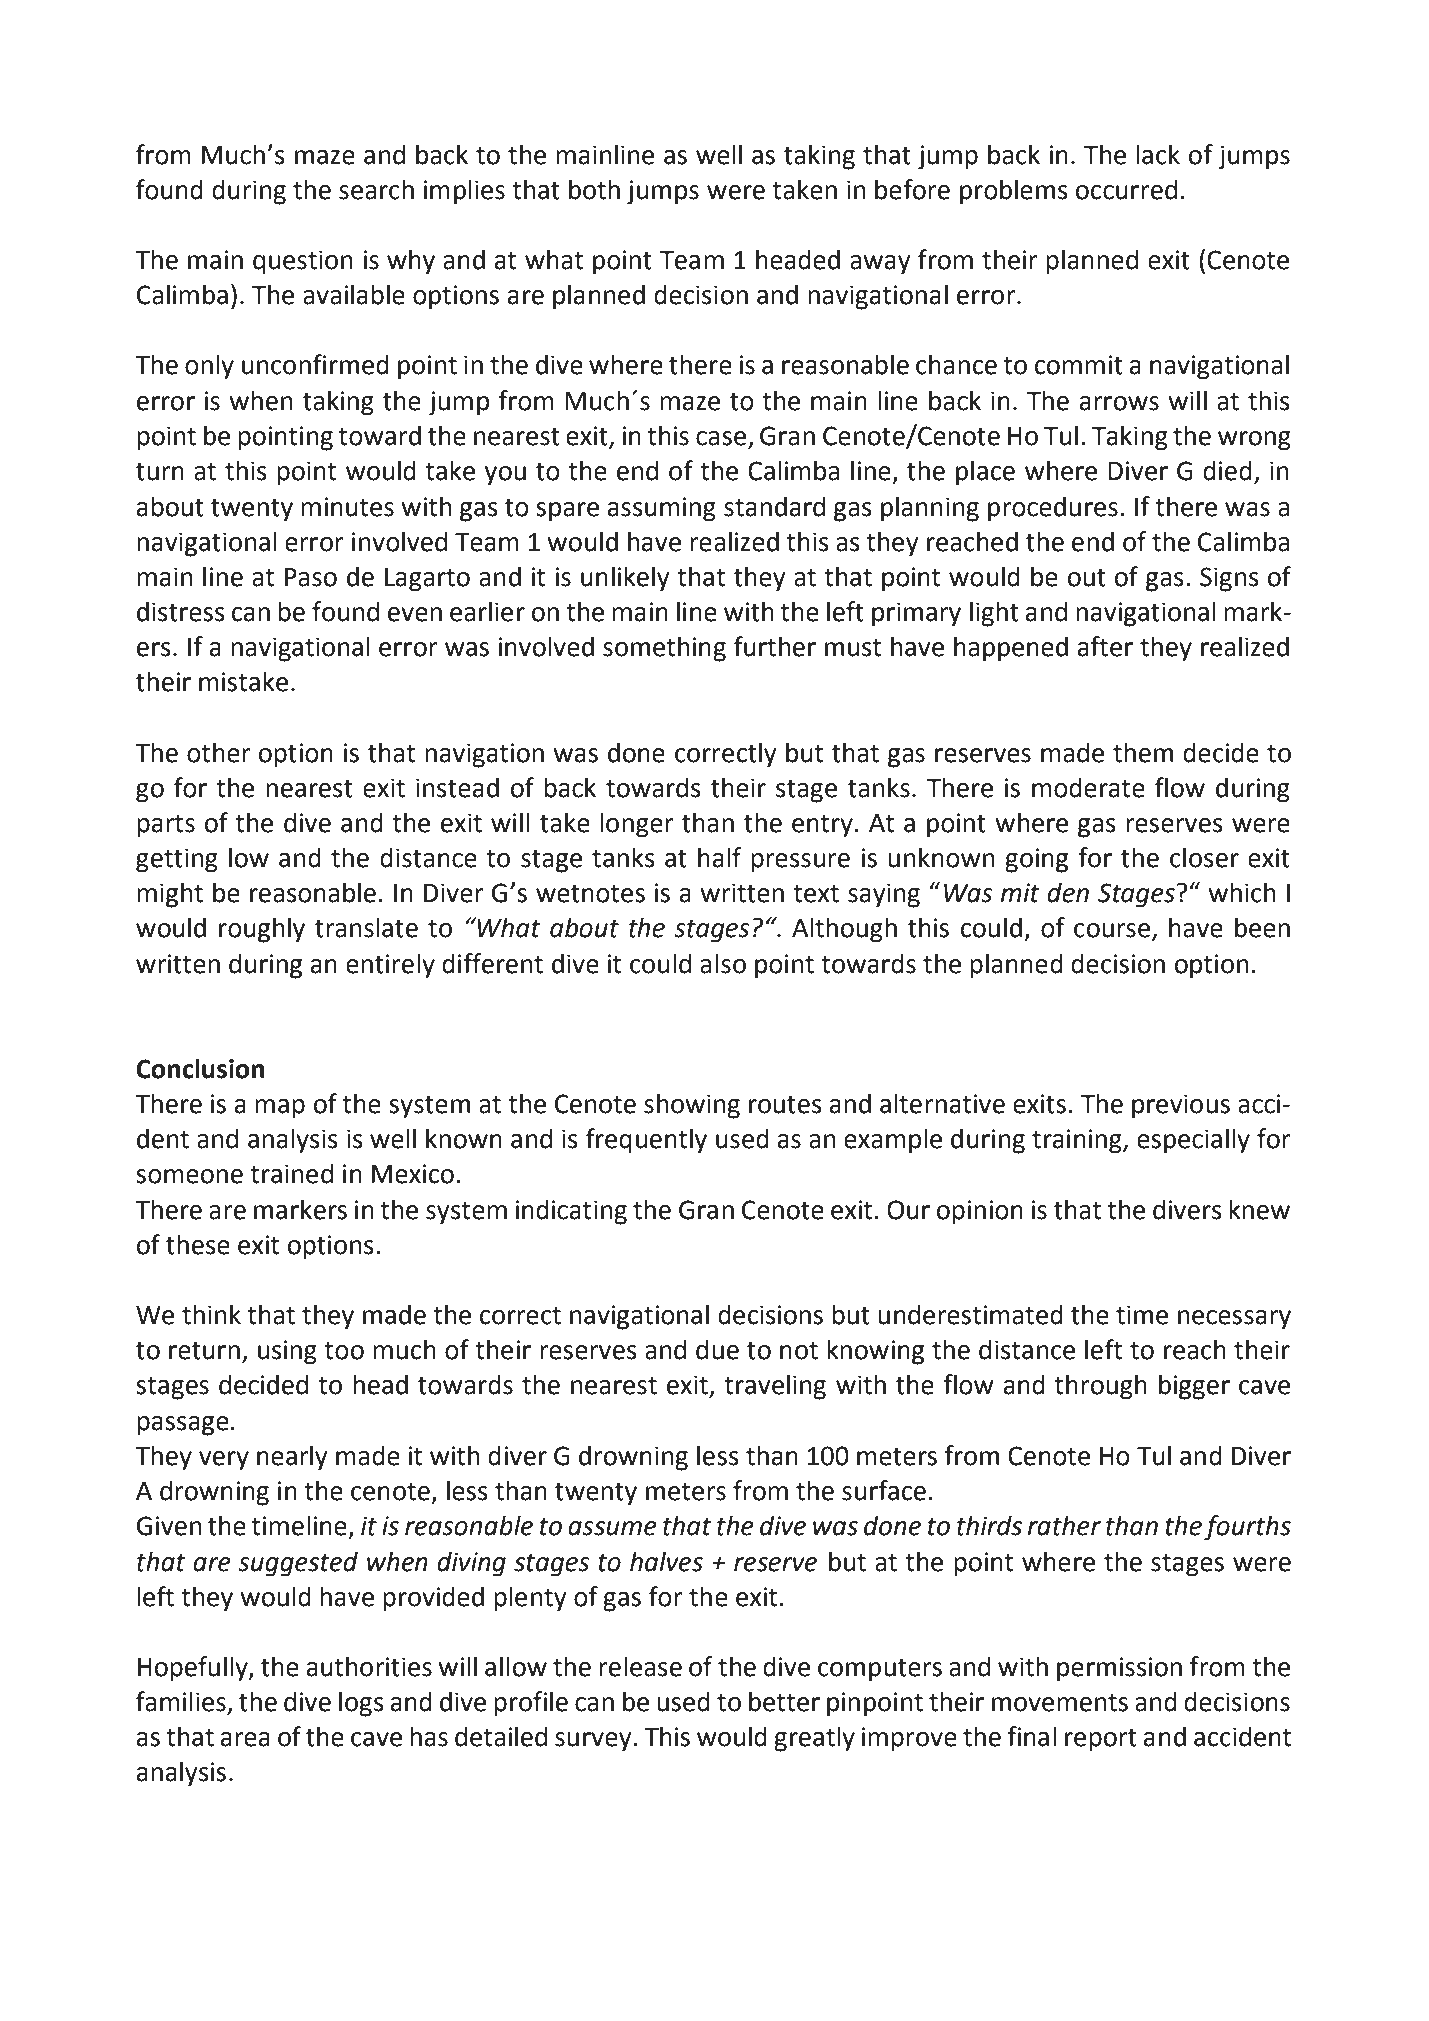 This screenshot has width=1429, height=2021. Describe the element at coordinates (376, 189) in the screenshot. I see `search` at that location.
